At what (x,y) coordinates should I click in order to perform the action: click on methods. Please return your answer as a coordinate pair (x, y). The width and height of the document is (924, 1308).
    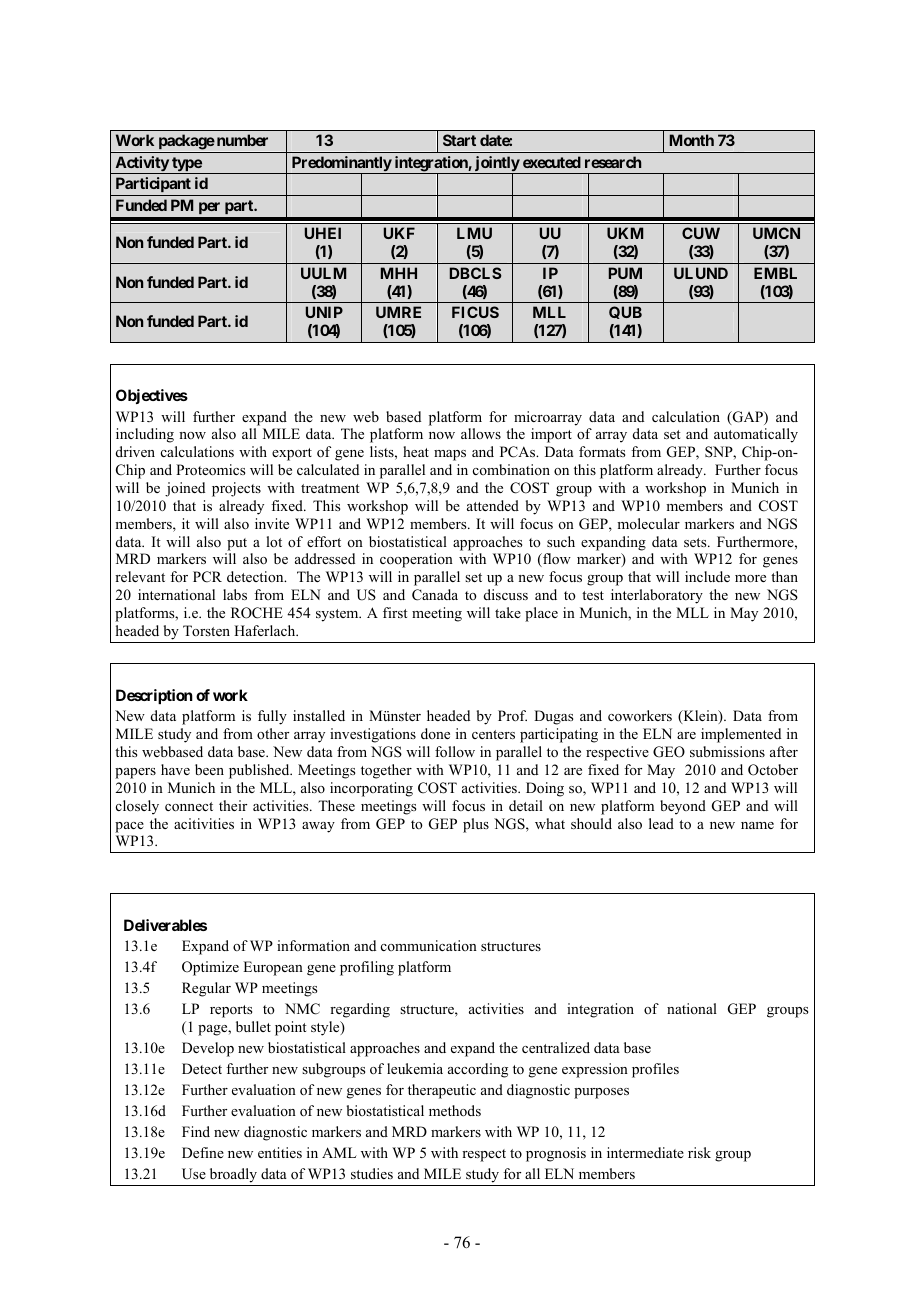
    Looking at the image, I should click on (455, 1110).
